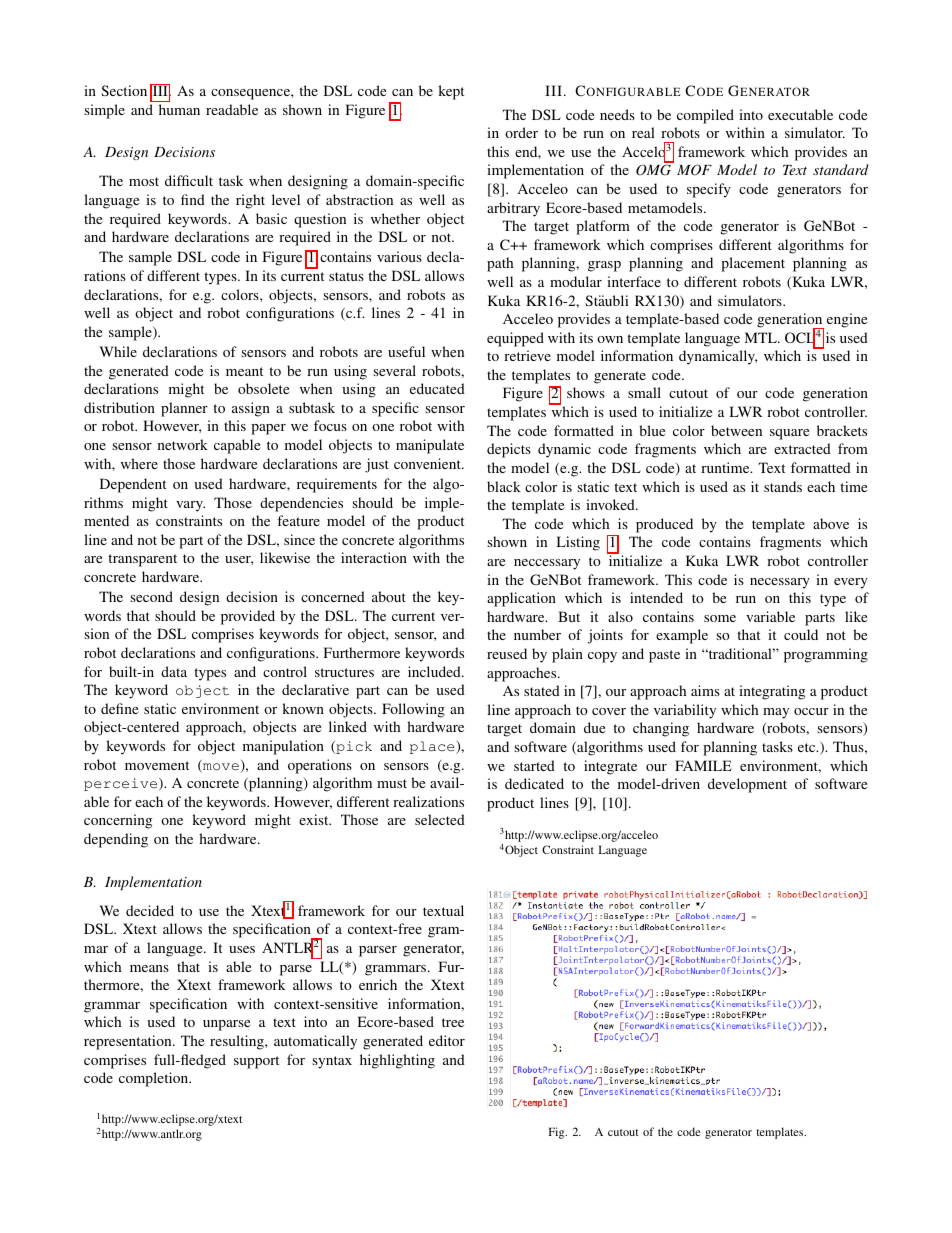 Image resolution: width=952 pixels, height=1233 pixels. What do you see at coordinates (705, 116) in the image?
I see `compiled` at bounding box center [705, 116].
